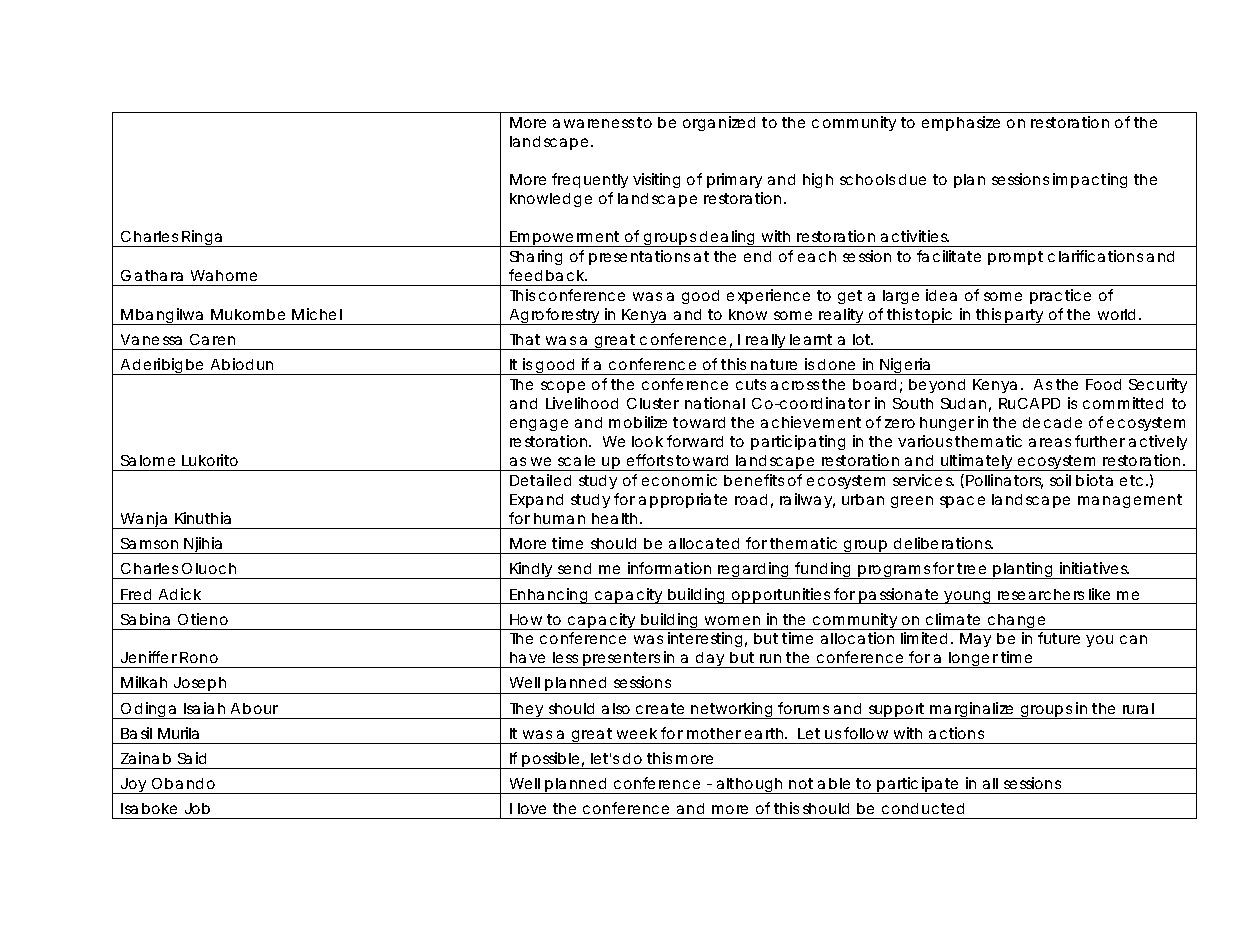  Describe the element at coordinates (148, 460) in the screenshot. I see `Salome` at that location.
